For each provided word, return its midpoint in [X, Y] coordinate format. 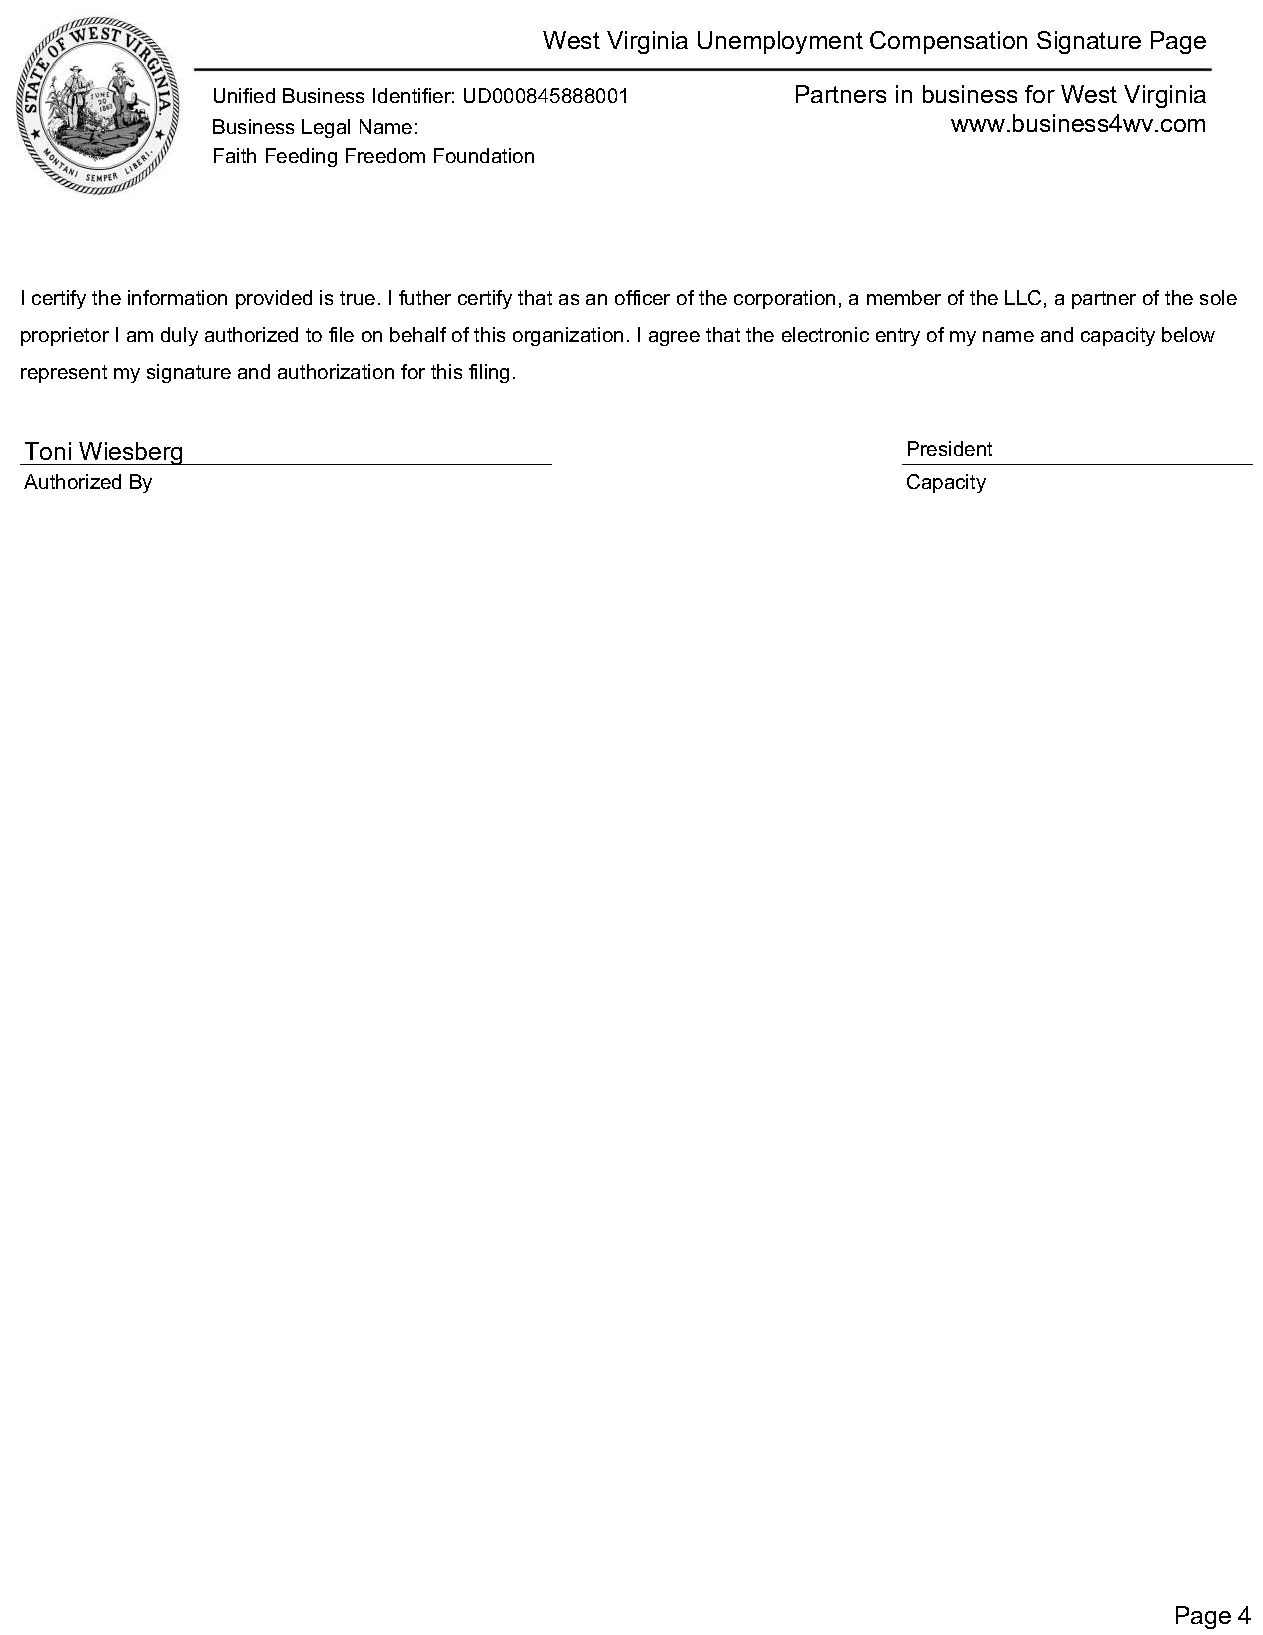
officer [642, 297]
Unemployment [780, 42]
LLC [1023, 297]
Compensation [948, 42]
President [950, 448]
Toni [48, 451]
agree [674, 338]
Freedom [385, 155]
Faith [235, 155]
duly [179, 336]
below [1188, 334]
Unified [244, 95]
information [177, 297]
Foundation [484, 155]
